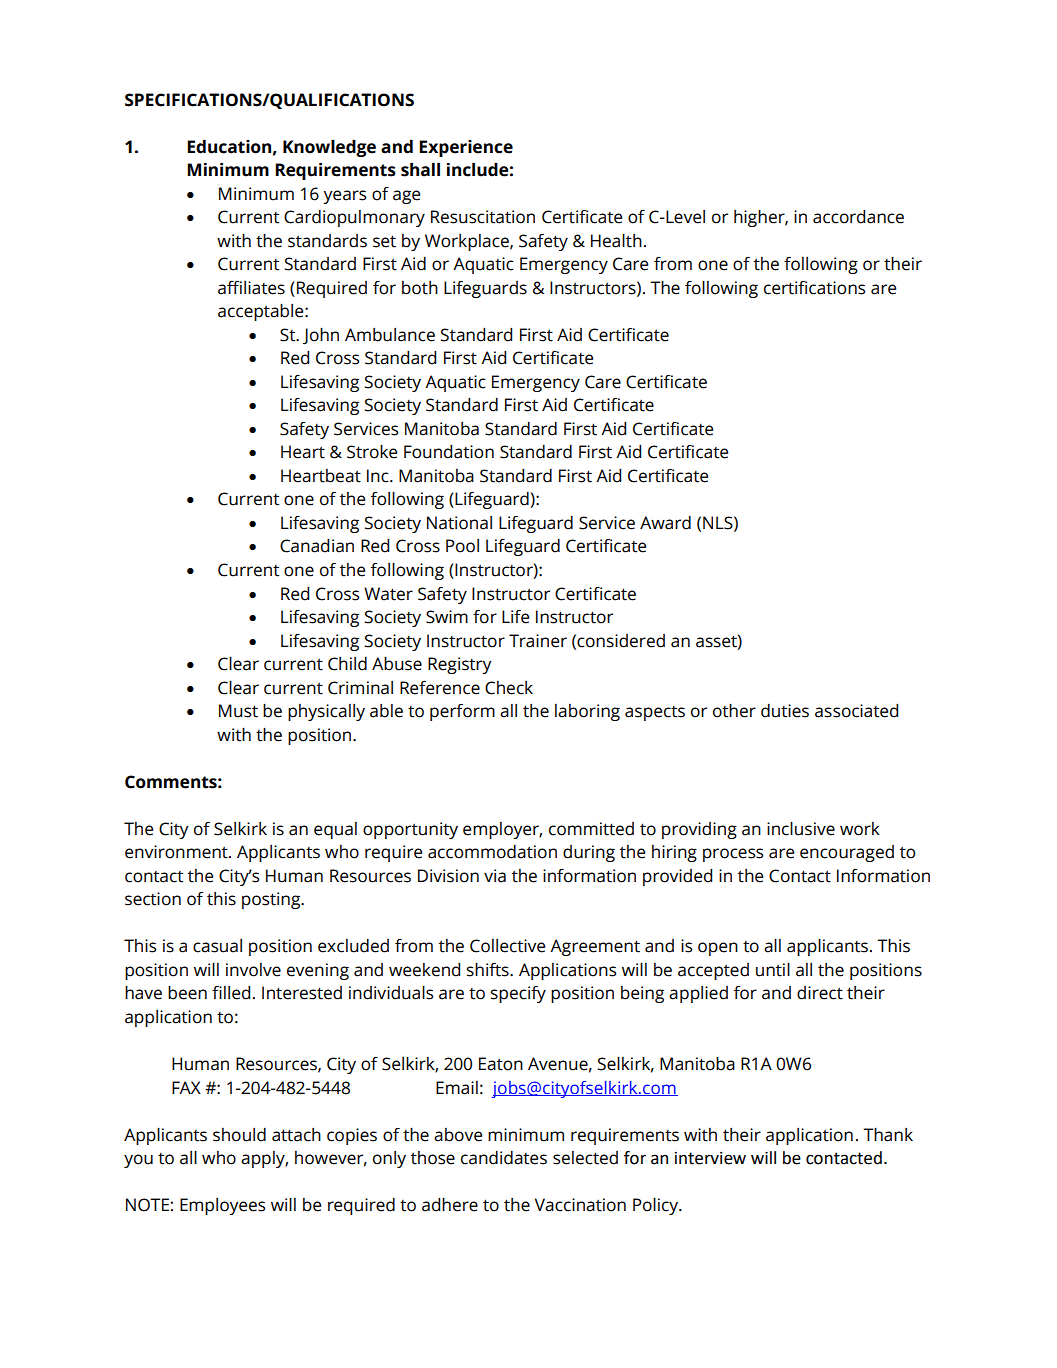 The image size is (1057, 1368). What do you see at coordinates (217, 946) in the screenshot?
I see `casual` at bounding box center [217, 946].
